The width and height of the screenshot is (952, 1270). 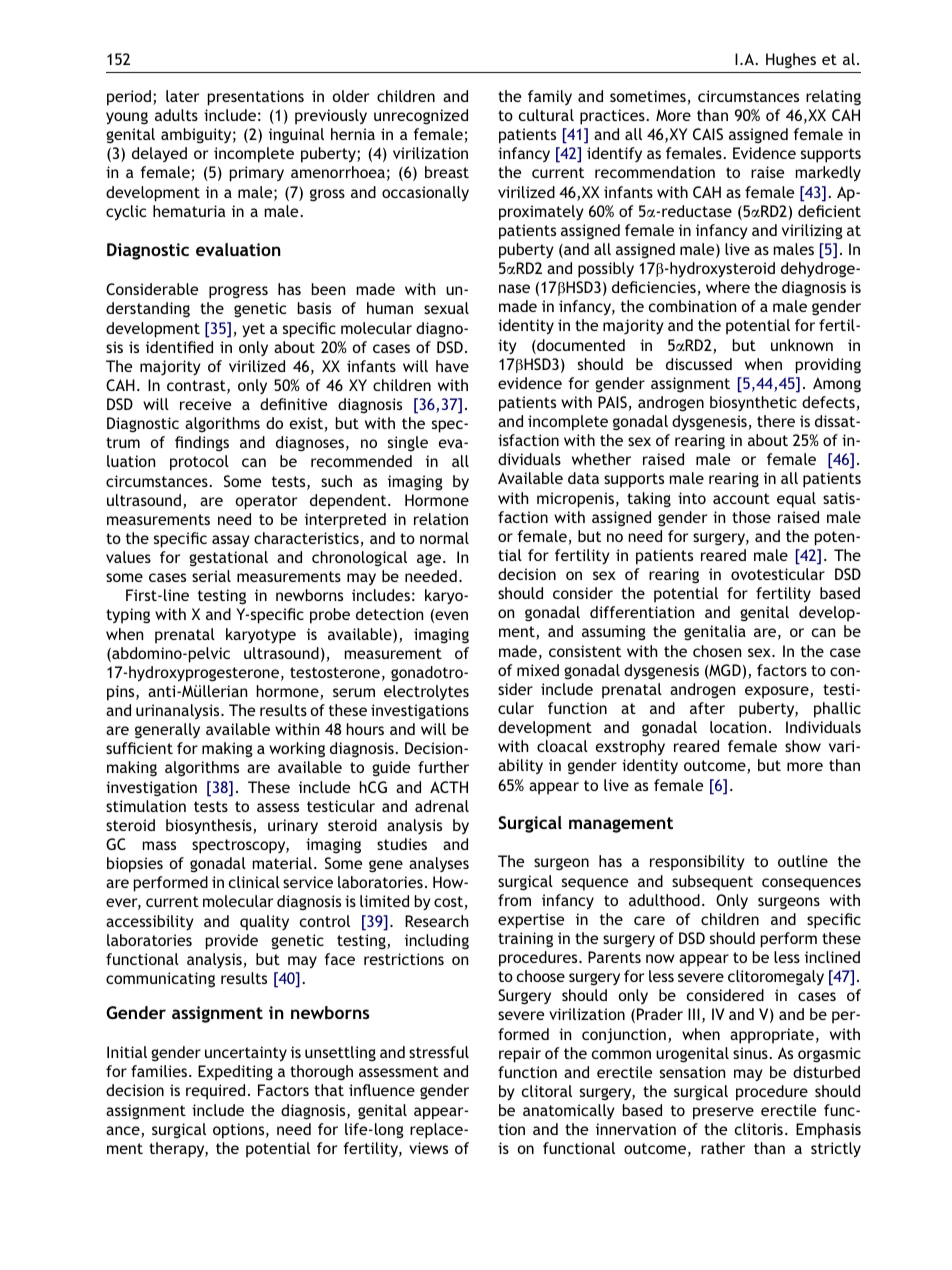 What do you see at coordinates (802, 345) in the screenshot?
I see `unknown` at bounding box center [802, 345].
